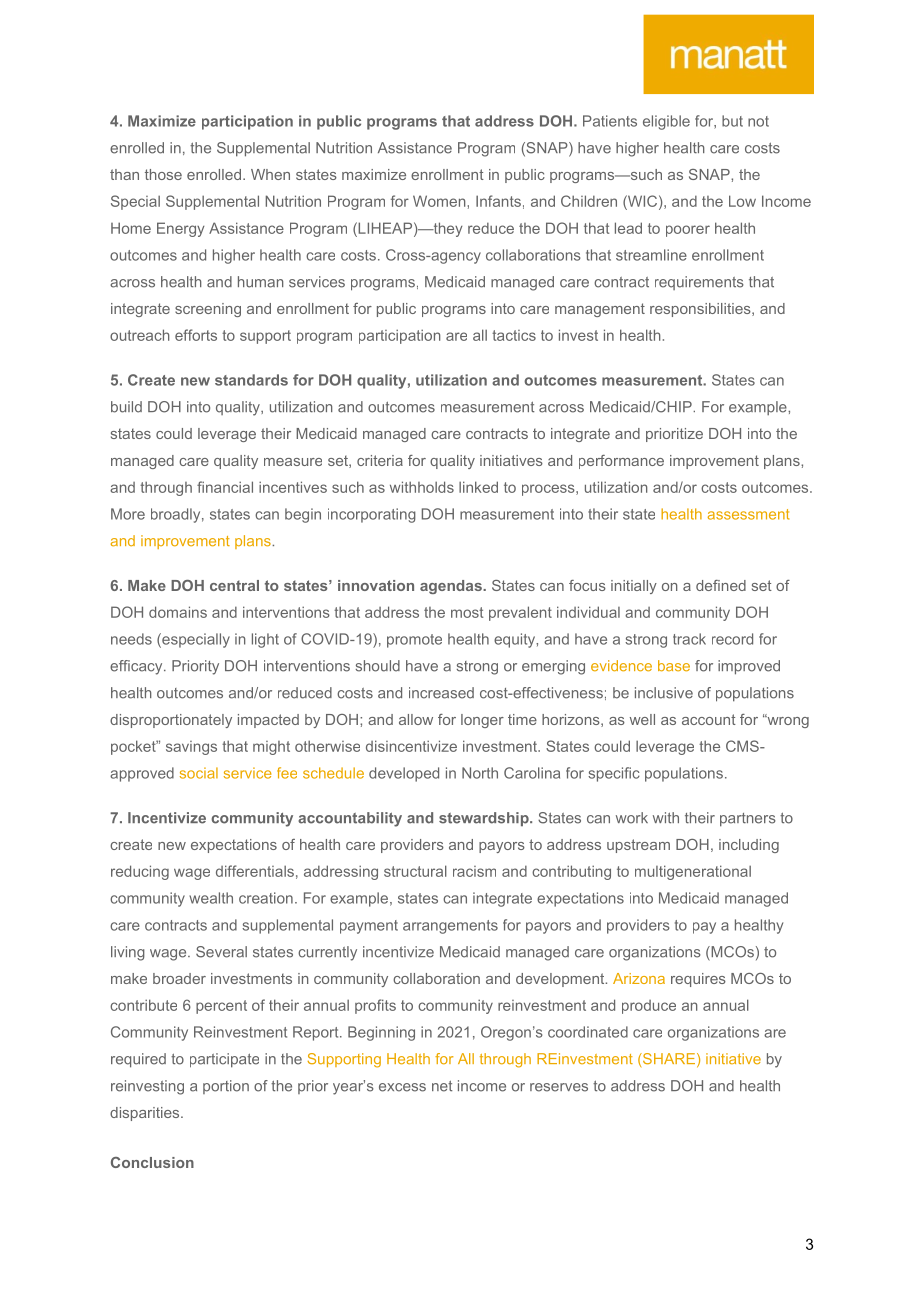  What do you see at coordinates (178, 612) in the document?
I see `domains` at bounding box center [178, 612].
